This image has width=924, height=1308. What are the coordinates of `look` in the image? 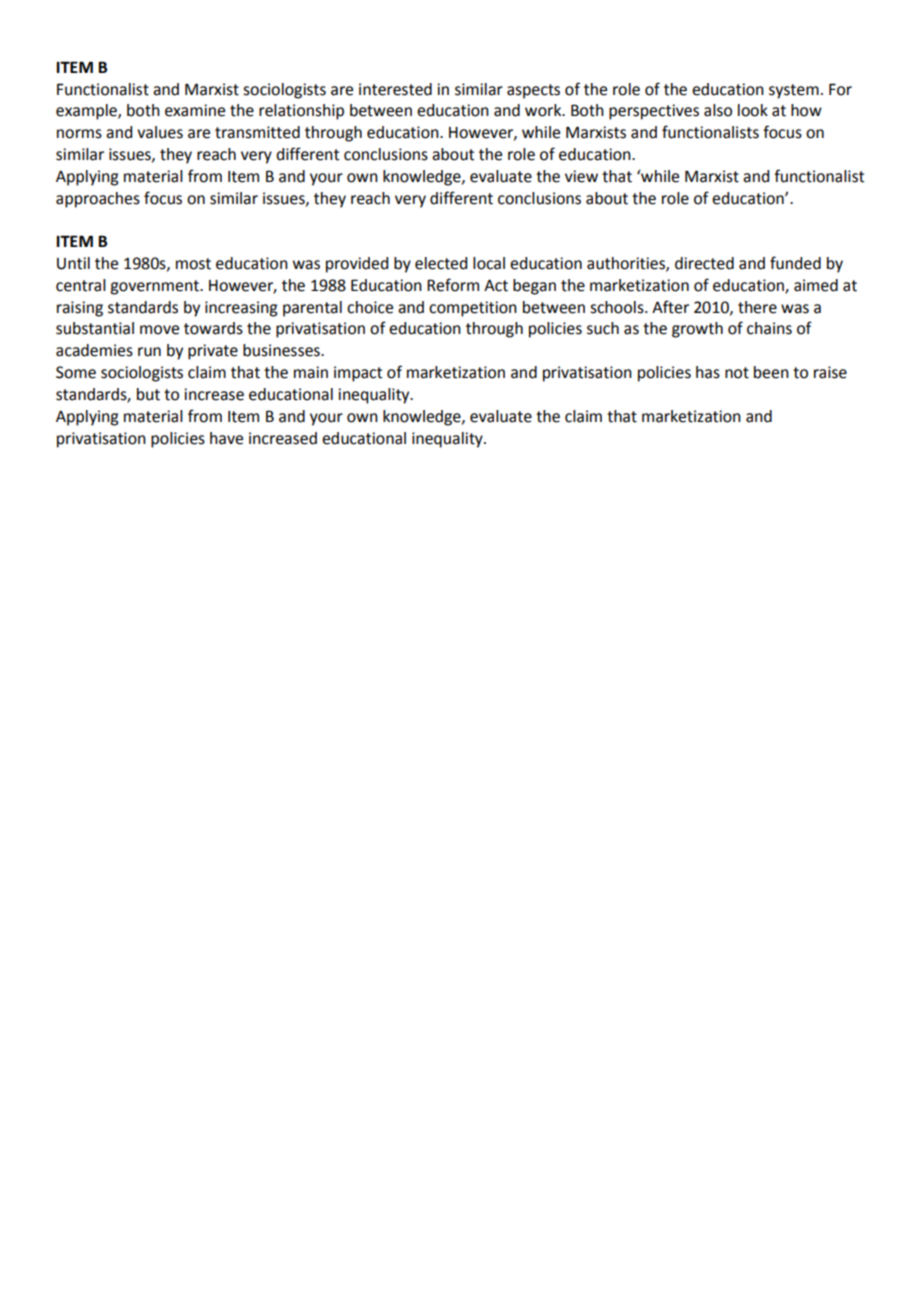 It's located at (753, 110).
